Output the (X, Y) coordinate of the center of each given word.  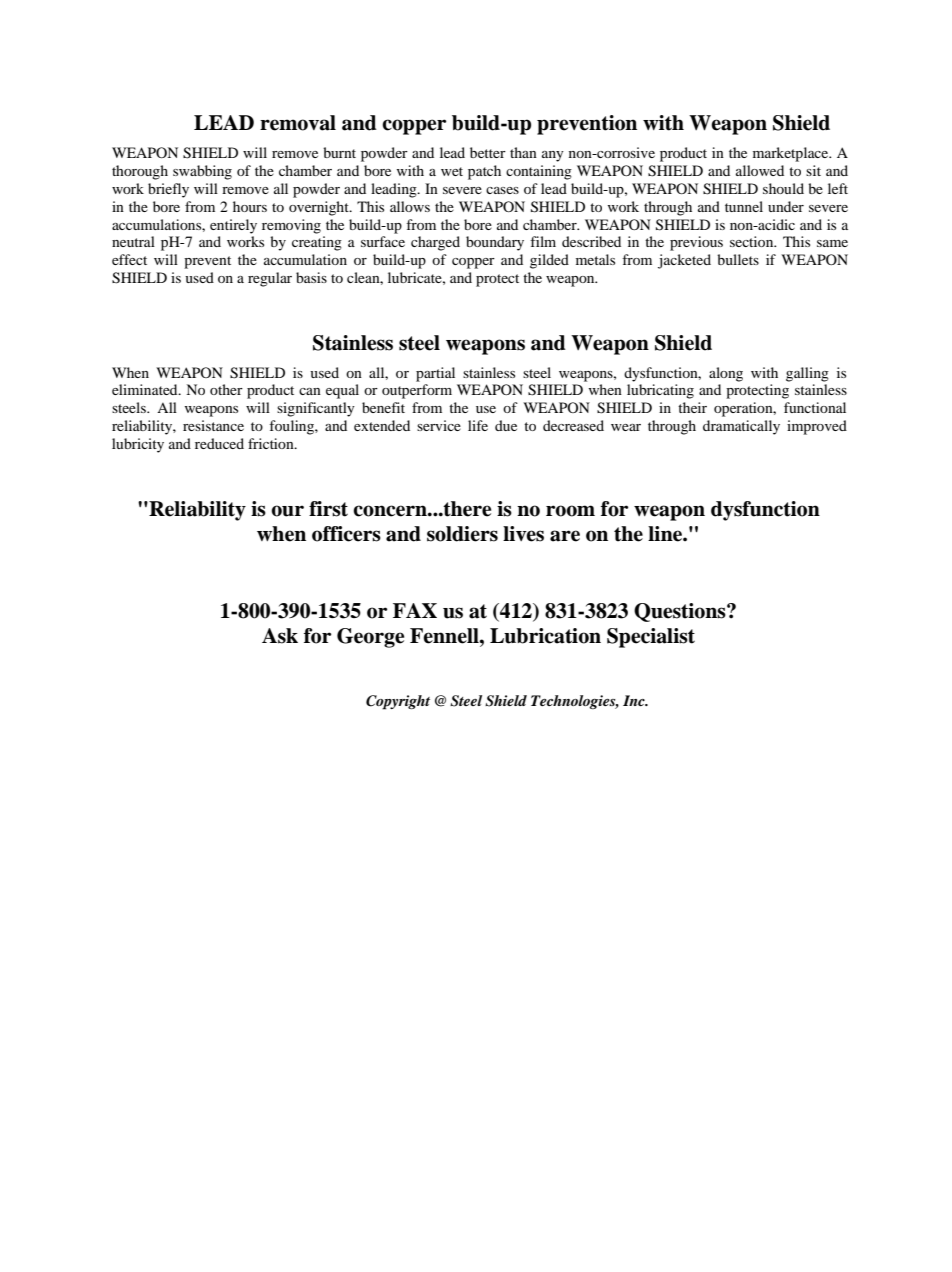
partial (435, 374)
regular (270, 279)
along (726, 374)
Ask (280, 636)
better (488, 152)
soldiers (462, 534)
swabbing (202, 172)
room (570, 511)
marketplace (792, 154)
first (328, 509)
